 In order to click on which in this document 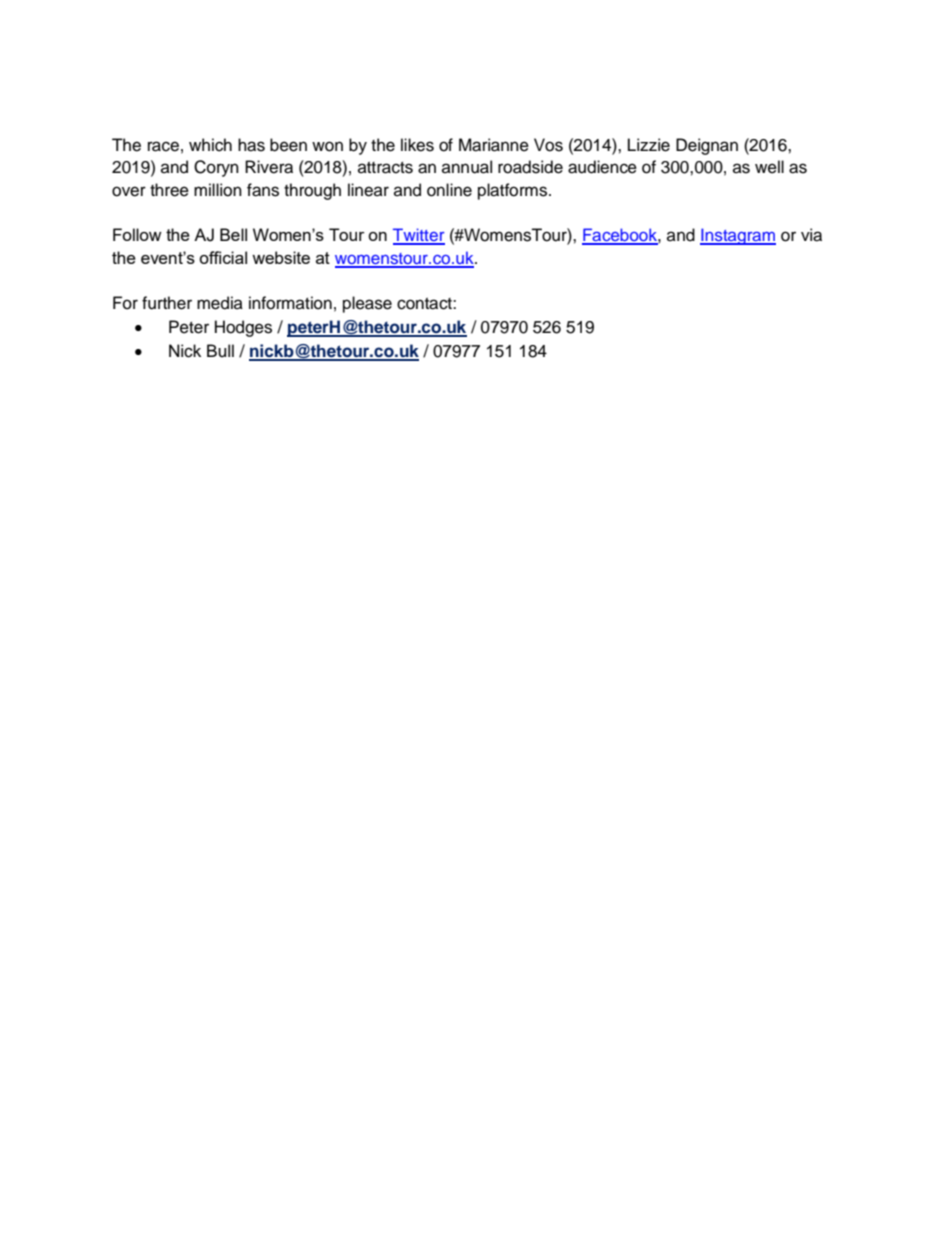, I will do `click(210, 145)`.
